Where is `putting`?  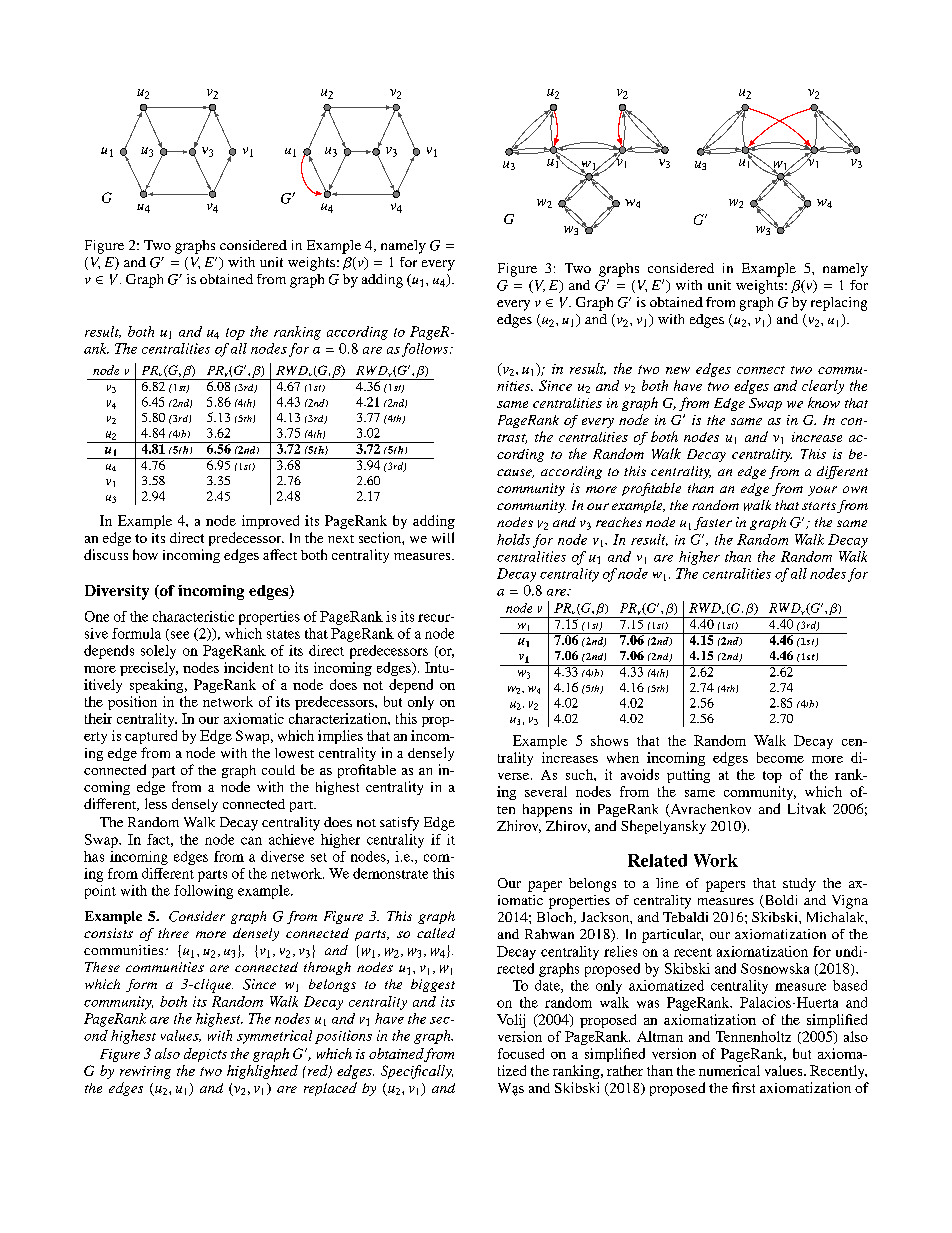
putting is located at coordinates (688, 776).
